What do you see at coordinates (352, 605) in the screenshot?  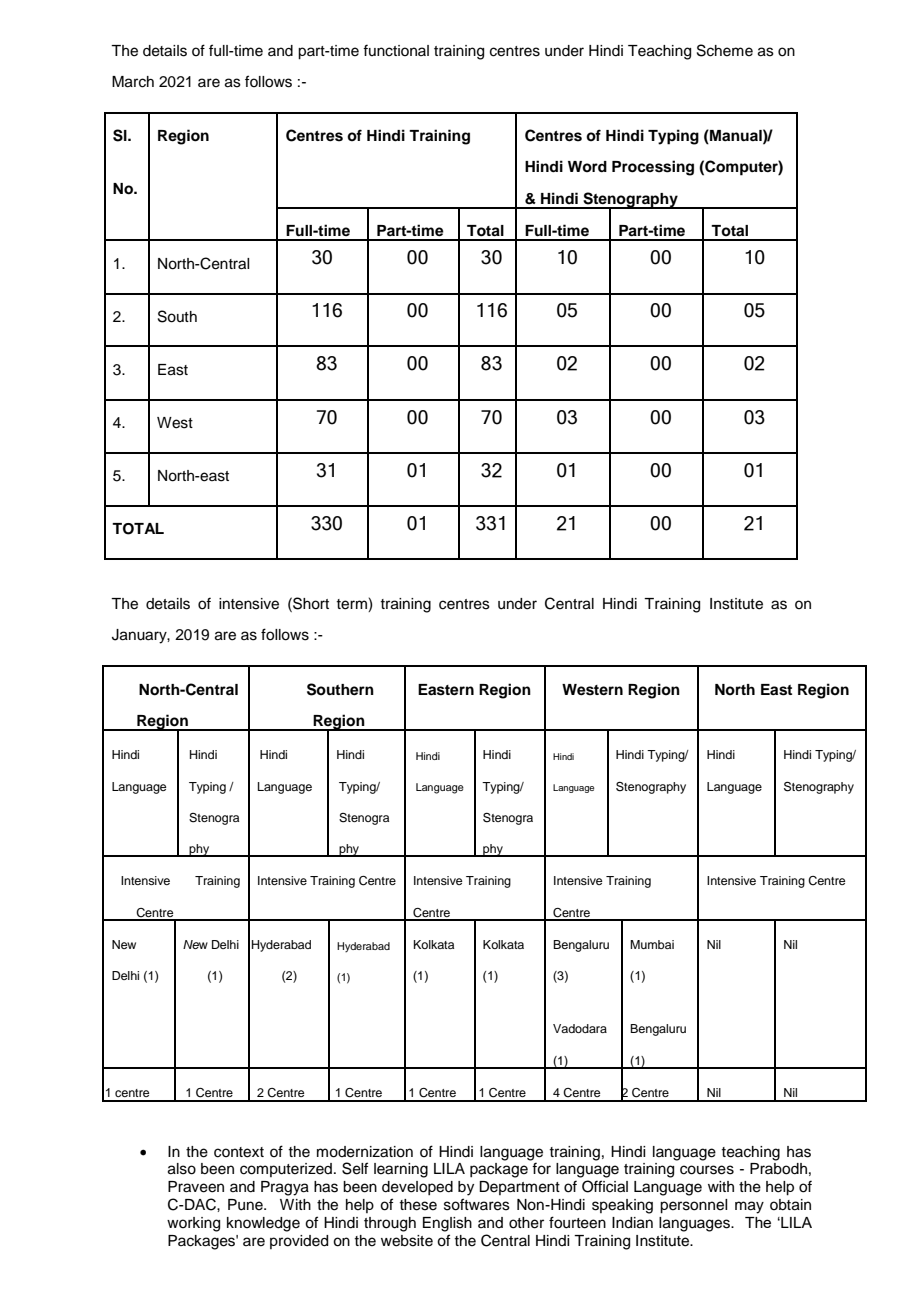 I see `term` at bounding box center [352, 605].
